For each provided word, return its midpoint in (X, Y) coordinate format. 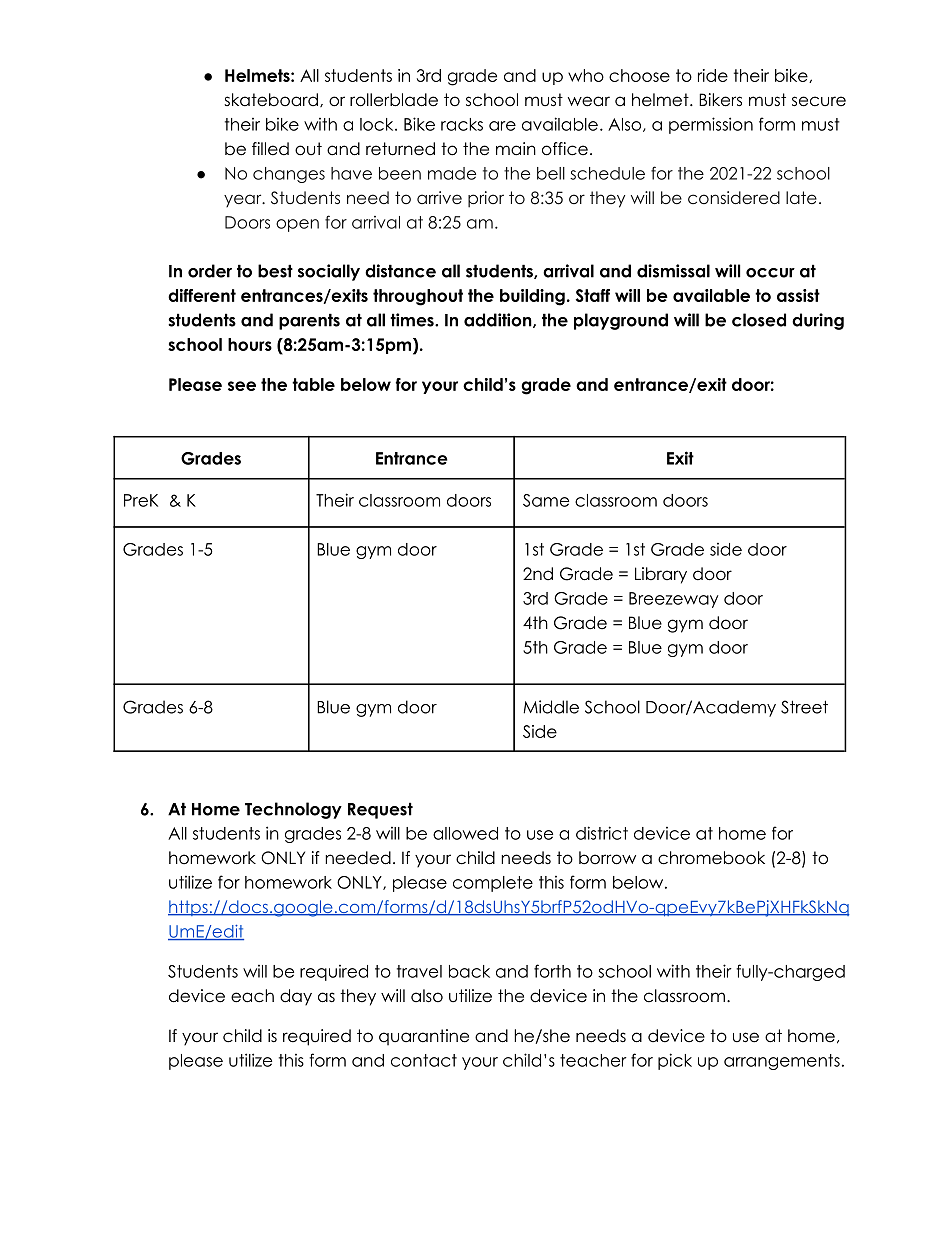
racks (462, 124)
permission (711, 125)
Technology (293, 810)
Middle (551, 707)
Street (804, 707)
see (242, 386)
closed (759, 320)
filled (270, 149)
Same (546, 500)
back (469, 971)
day (296, 997)
